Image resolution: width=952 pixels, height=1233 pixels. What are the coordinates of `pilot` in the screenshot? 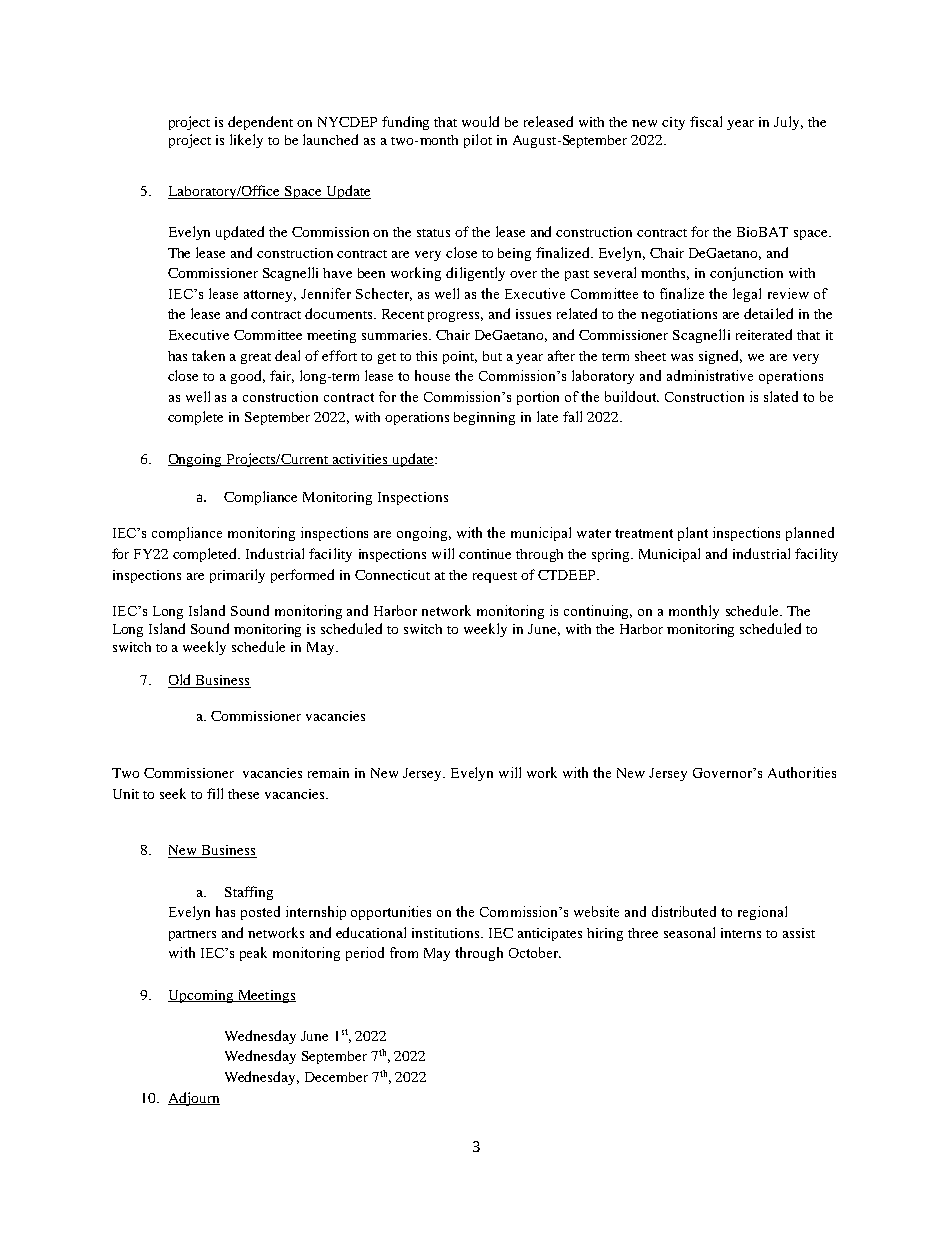 It's located at (478, 141).
